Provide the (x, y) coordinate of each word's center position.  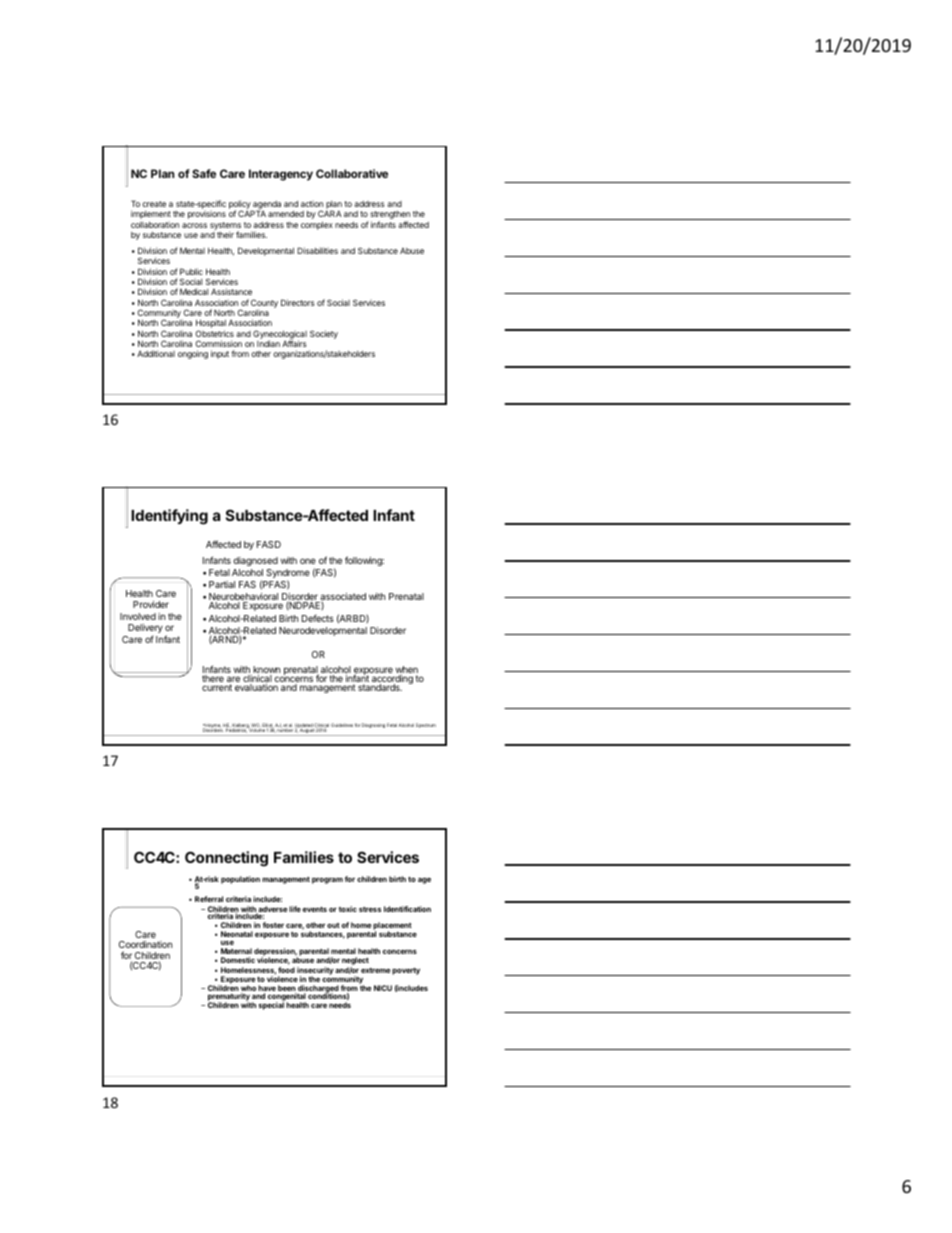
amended (286, 214)
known (265, 671)
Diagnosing (373, 725)
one (308, 561)
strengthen (389, 216)
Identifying (169, 517)
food (286, 970)
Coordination (145, 944)
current (217, 687)
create (154, 204)
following (364, 561)
